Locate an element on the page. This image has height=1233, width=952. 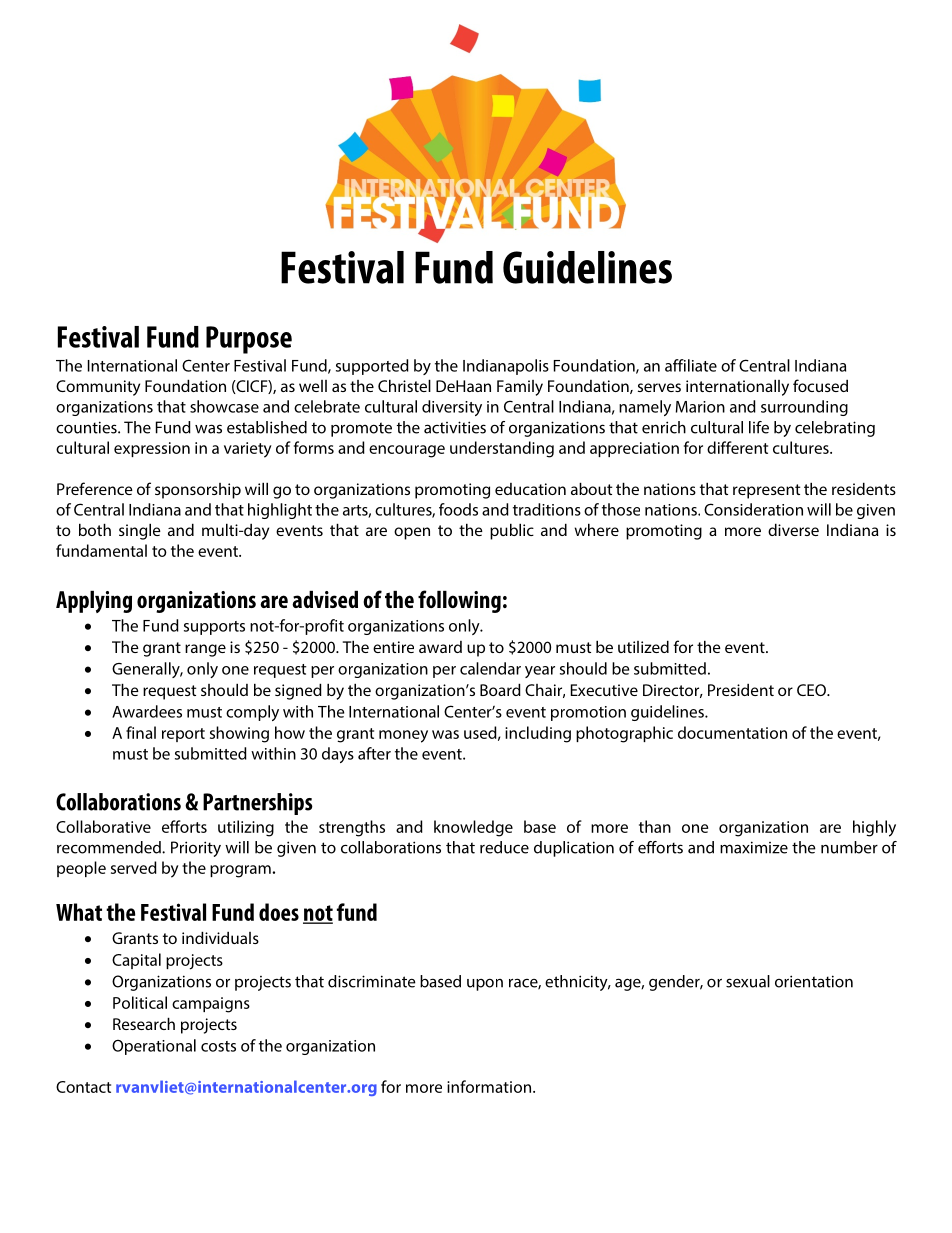
report is located at coordinates (183, 735).
